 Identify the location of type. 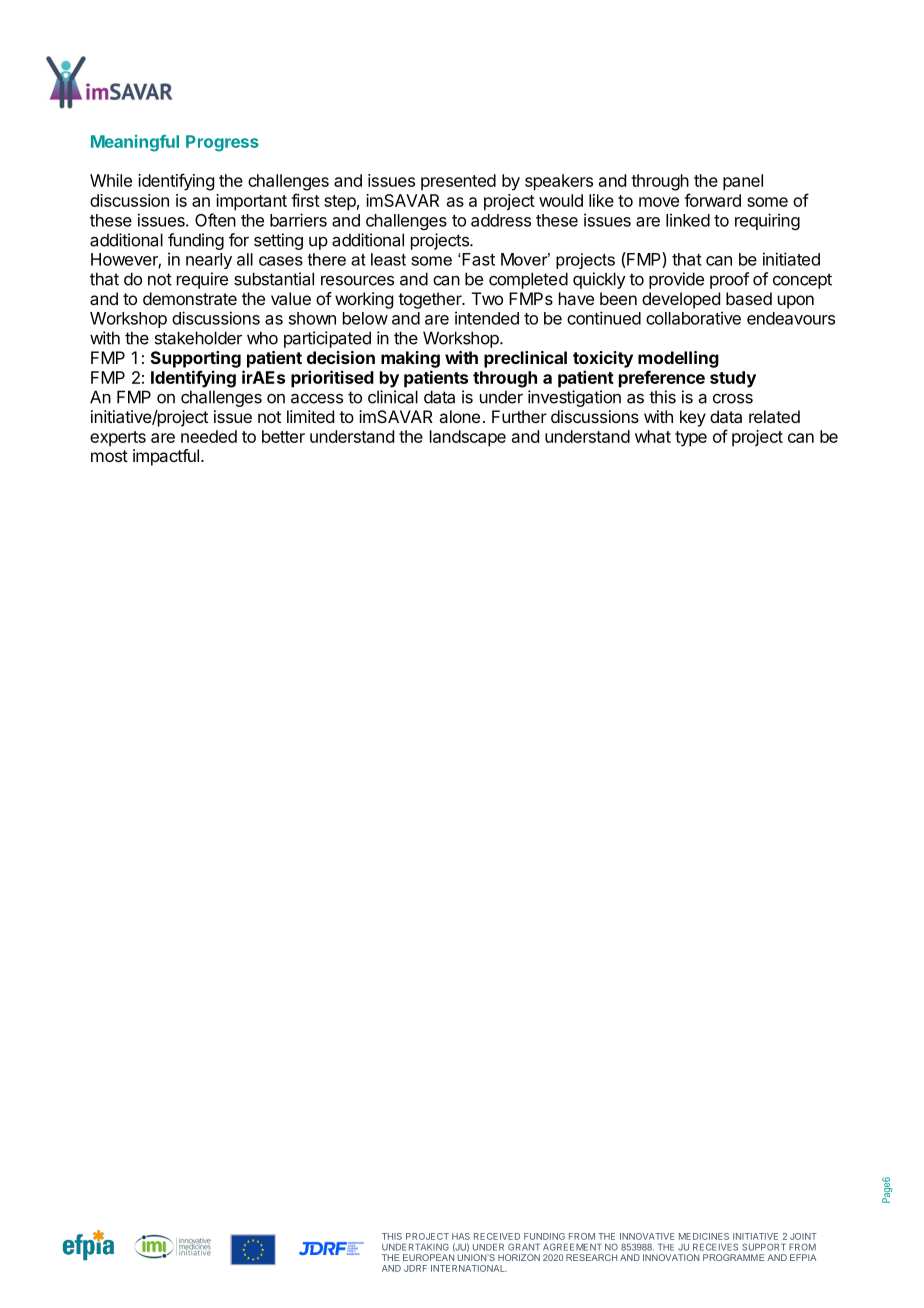
(691, 439).
